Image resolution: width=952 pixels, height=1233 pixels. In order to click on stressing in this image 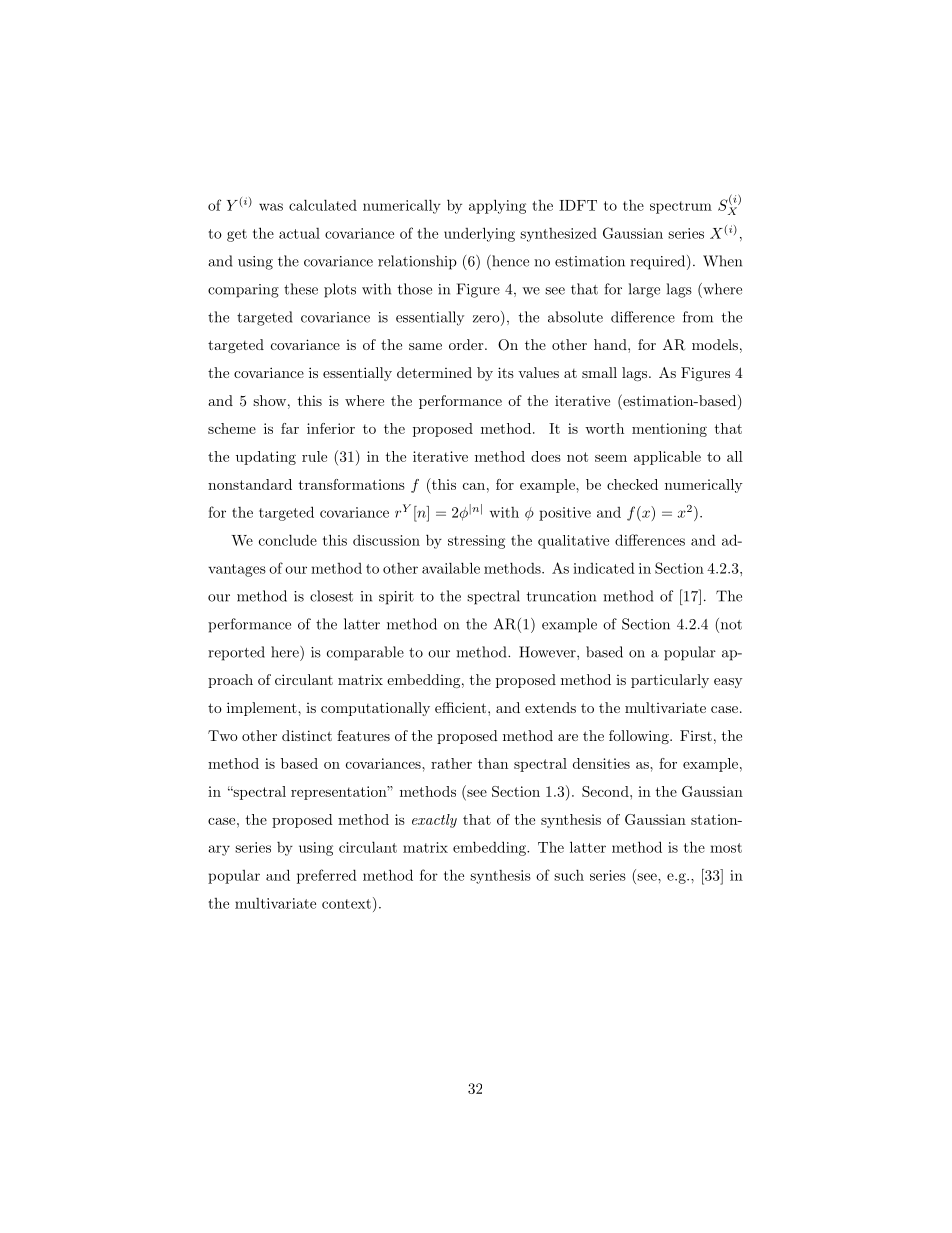, I will do `click(476, 542)`.
